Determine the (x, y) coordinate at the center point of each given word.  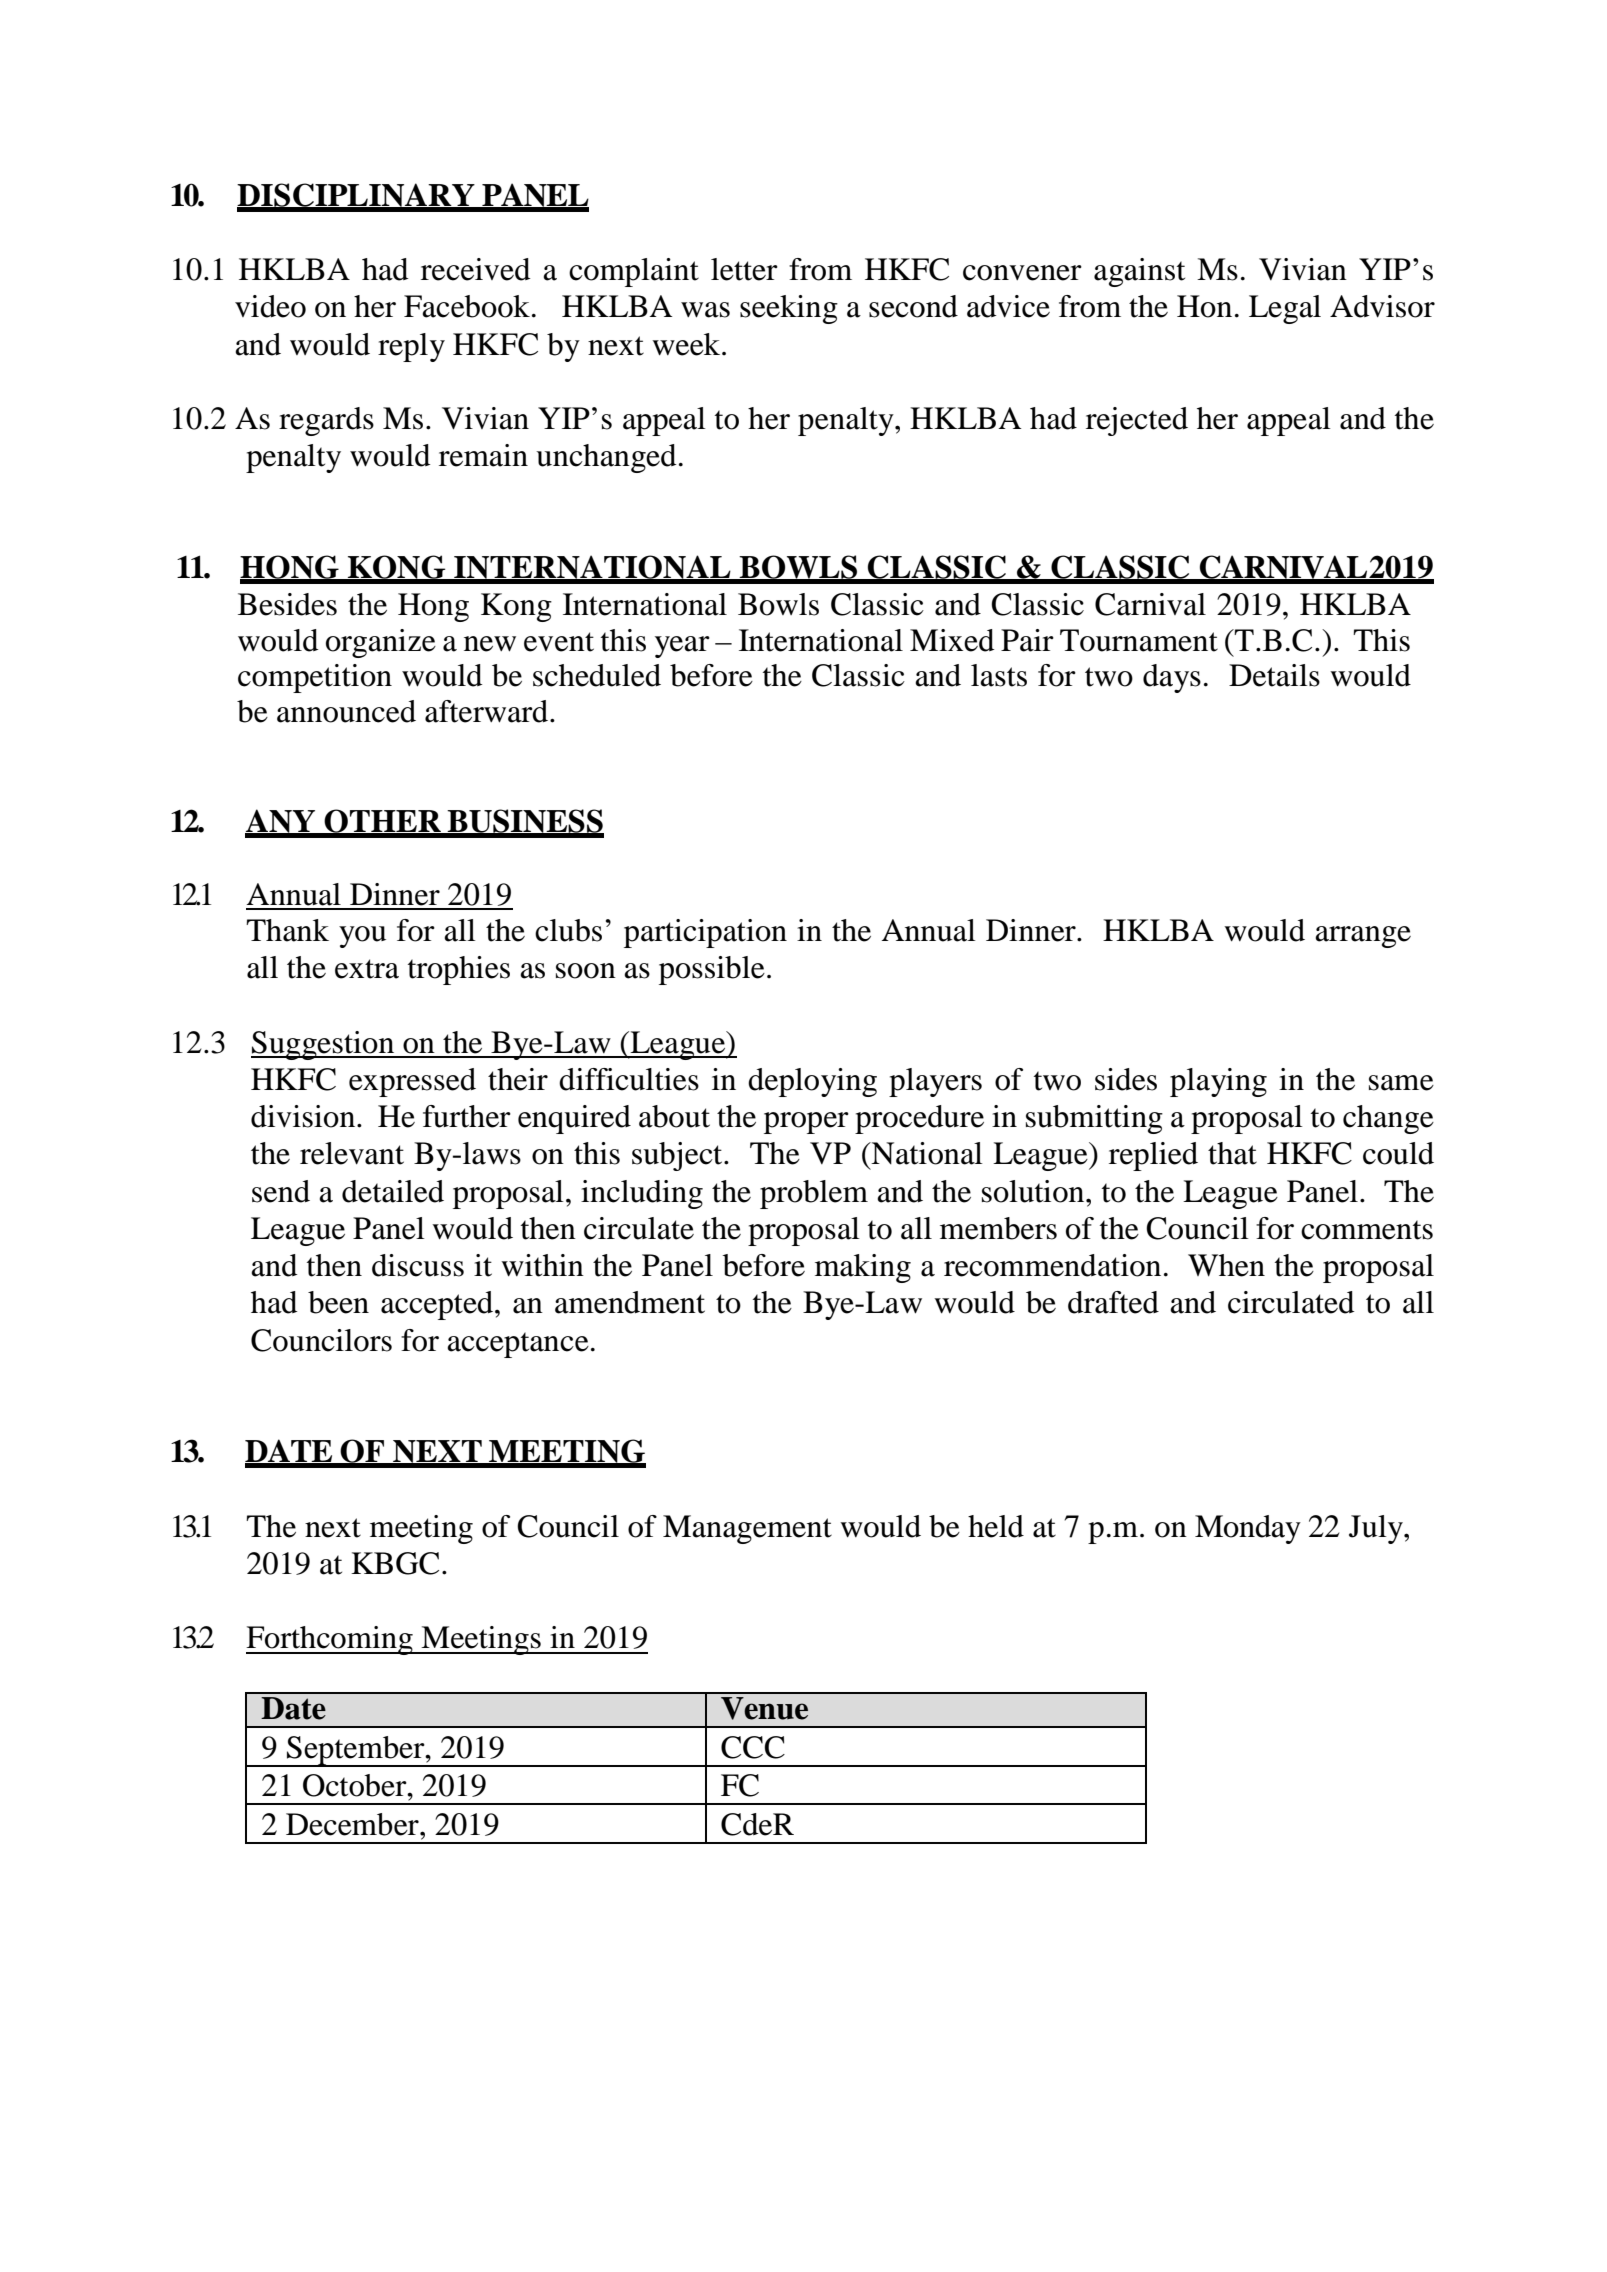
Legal (1285, 309)
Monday (1248, 1529)
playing (1218, 1082)
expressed (412, 1082)
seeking (789, 309)
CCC (753, 1747)
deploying (812, 1082)
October (356, 1785)
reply (411, 347)
